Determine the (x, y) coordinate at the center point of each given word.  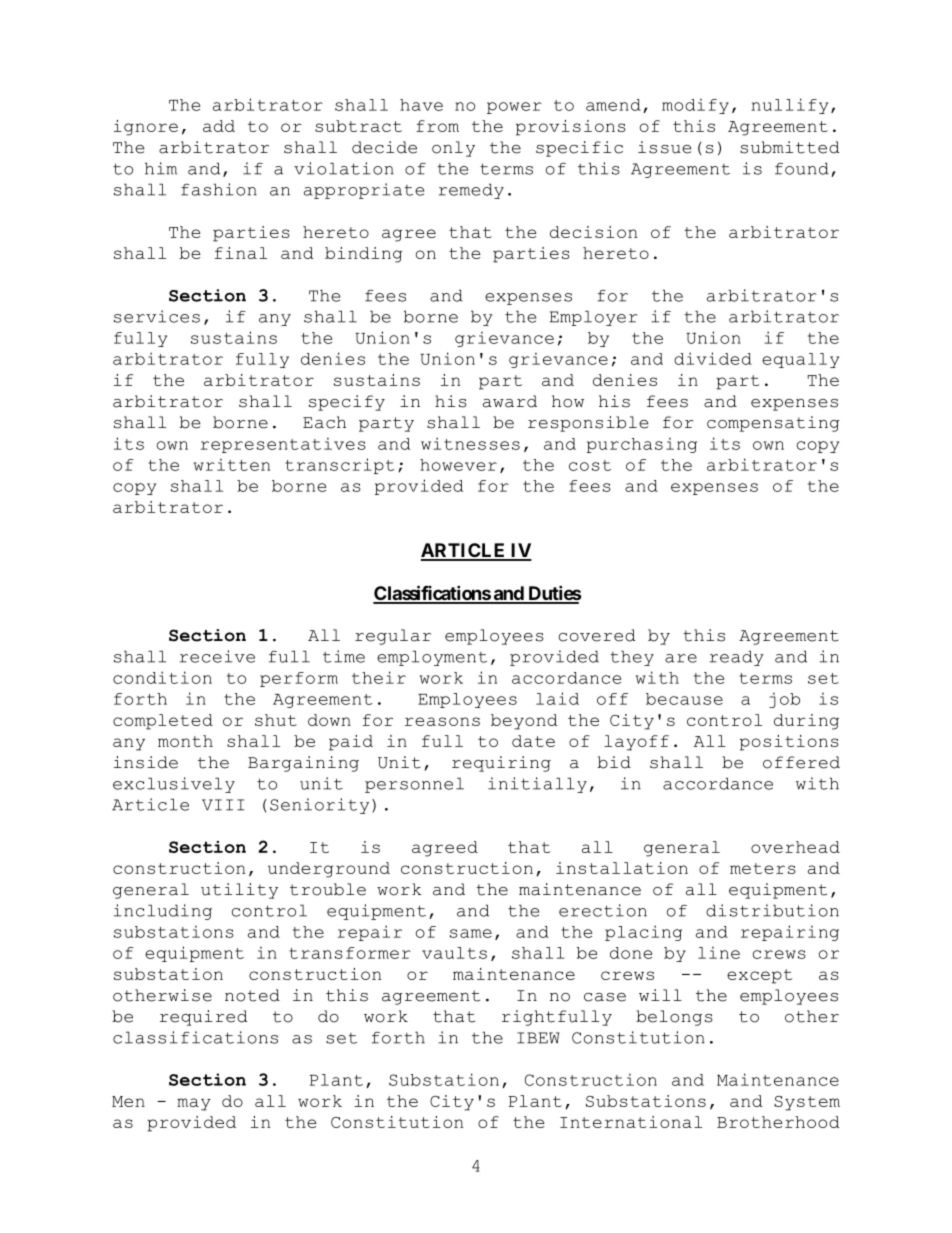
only (453, 149)
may (194, 1104)
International (631, 1122)
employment (432, 658)
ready (737, 658)
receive (217, 656)
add (219, 126)
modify (695, 106)
